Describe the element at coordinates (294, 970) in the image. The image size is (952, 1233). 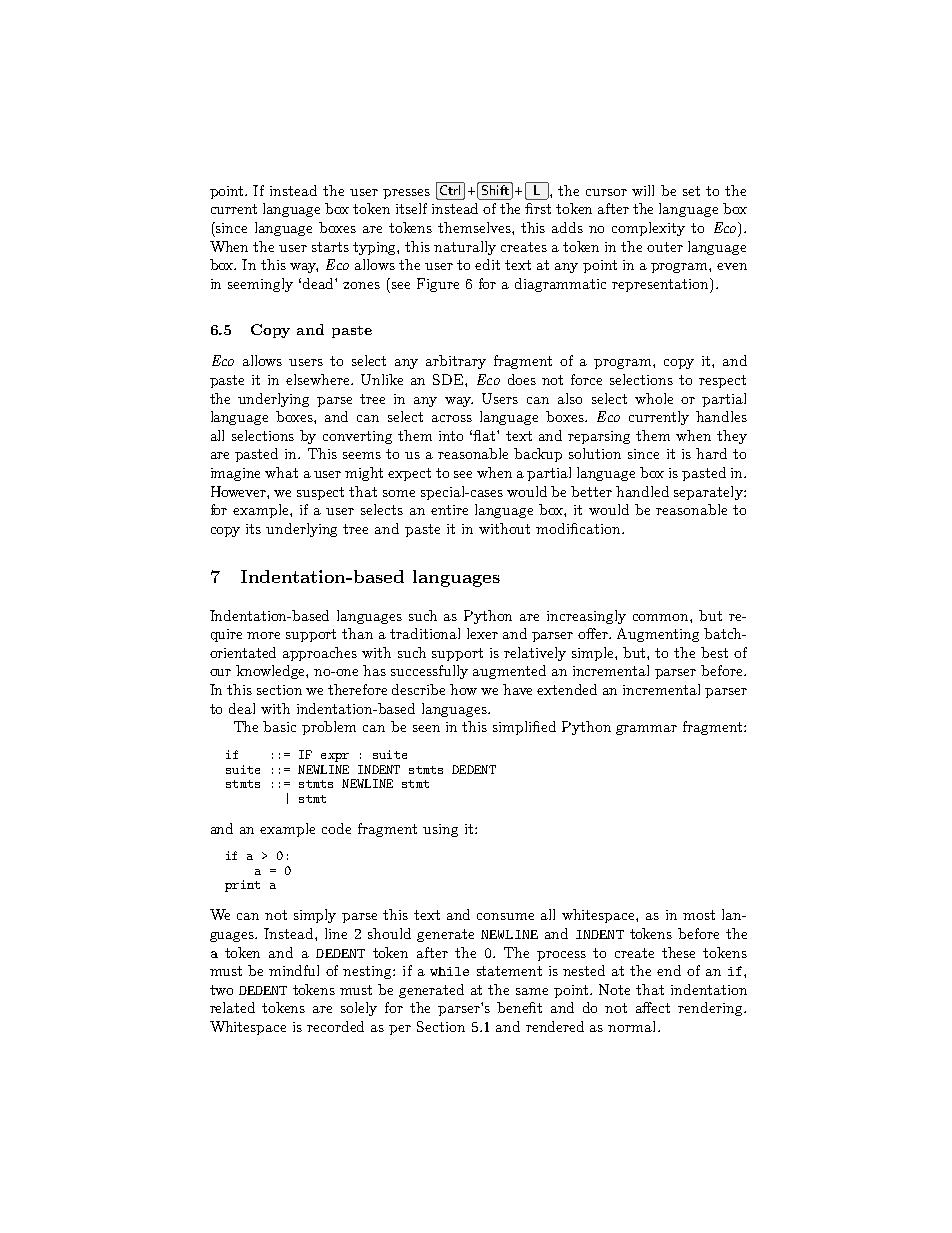
I see `mindful` at that location.
